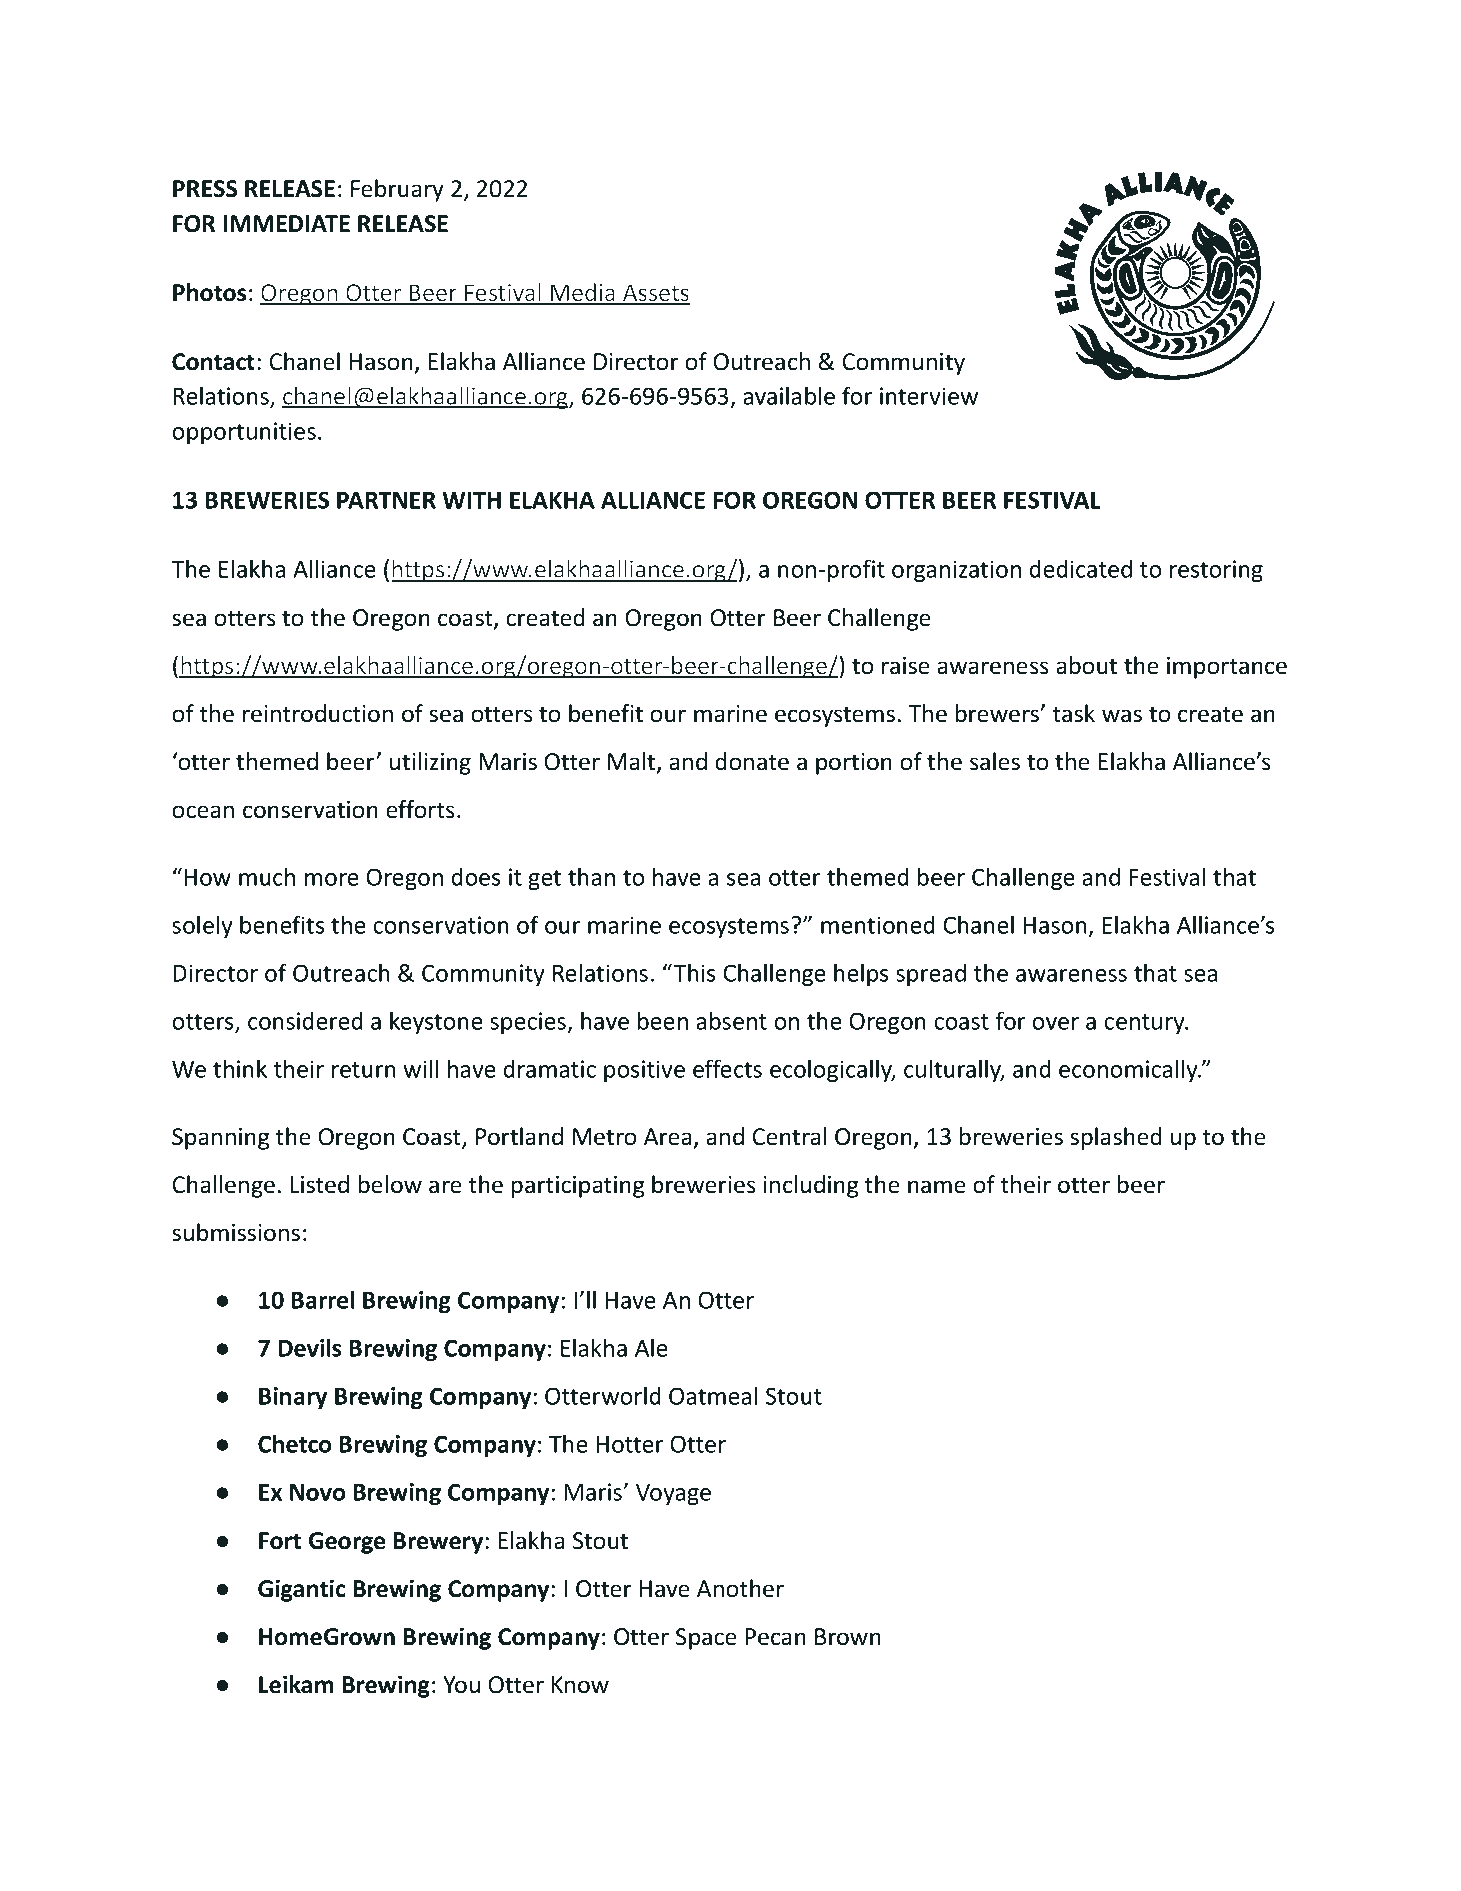 The width and height of the screenshot is (1461, 1891). I want to click on available, so click(789, 395).
